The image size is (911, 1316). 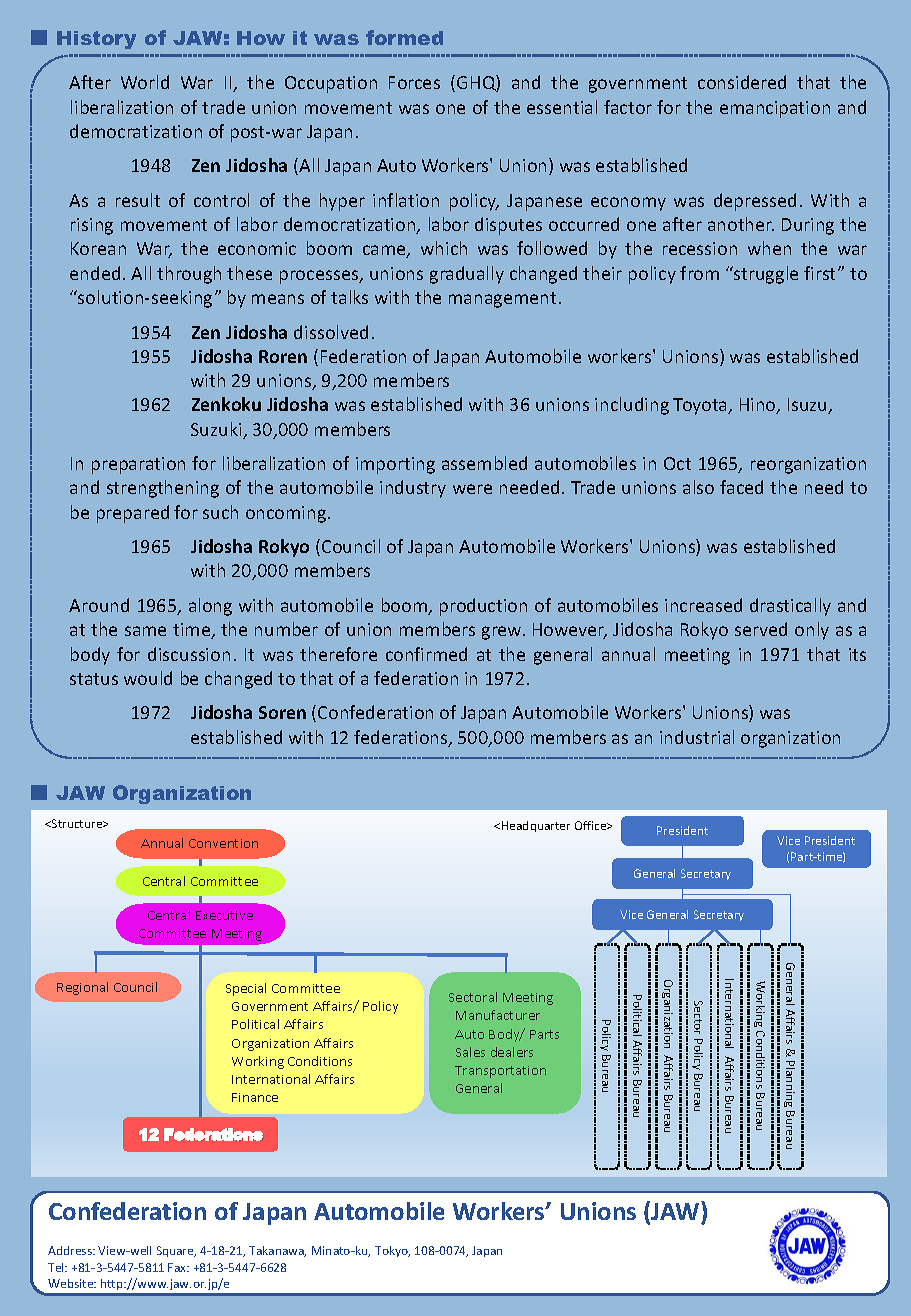 What do you see at coordinates (498, 1015) in the page?
I see `Manufacturer` at bounding box center [498, 1015].
